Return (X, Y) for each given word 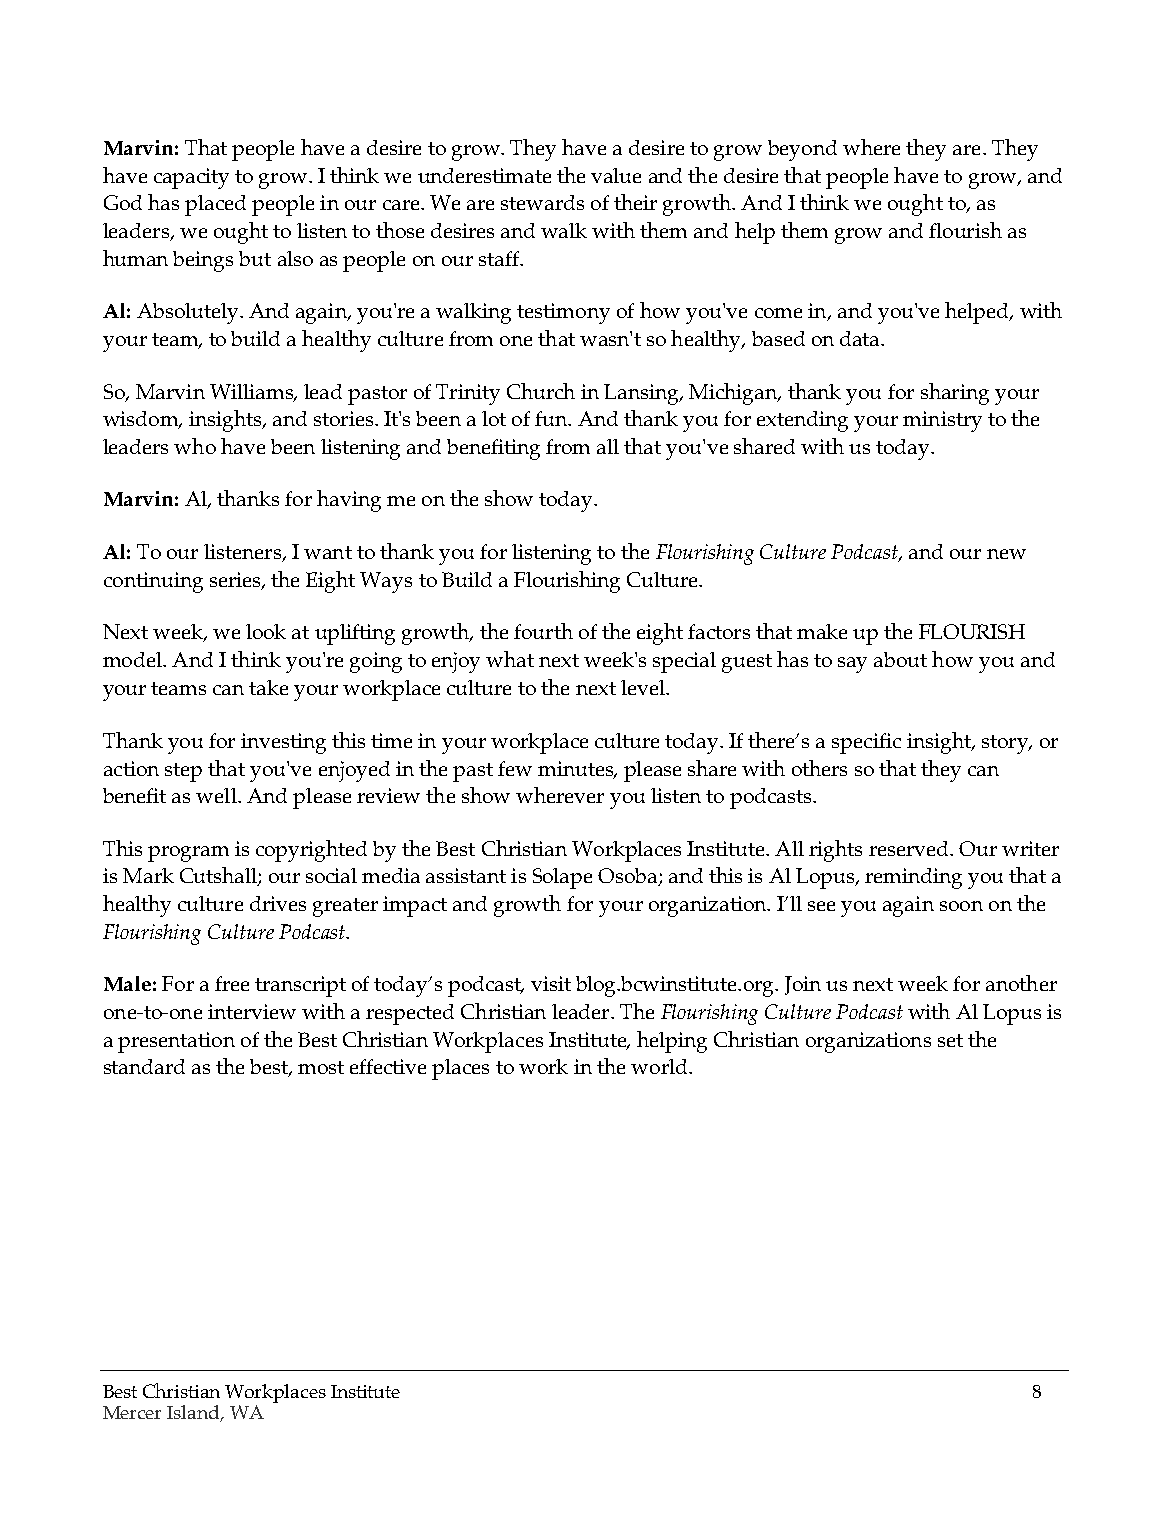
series (236, 581)
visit (551, 983)
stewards (542, 202)
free (232, 983)
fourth (543, 631)
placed (215, 205)
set (950, 1040)
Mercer (132, 1412)
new (1006, 554)
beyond (802, 150)
